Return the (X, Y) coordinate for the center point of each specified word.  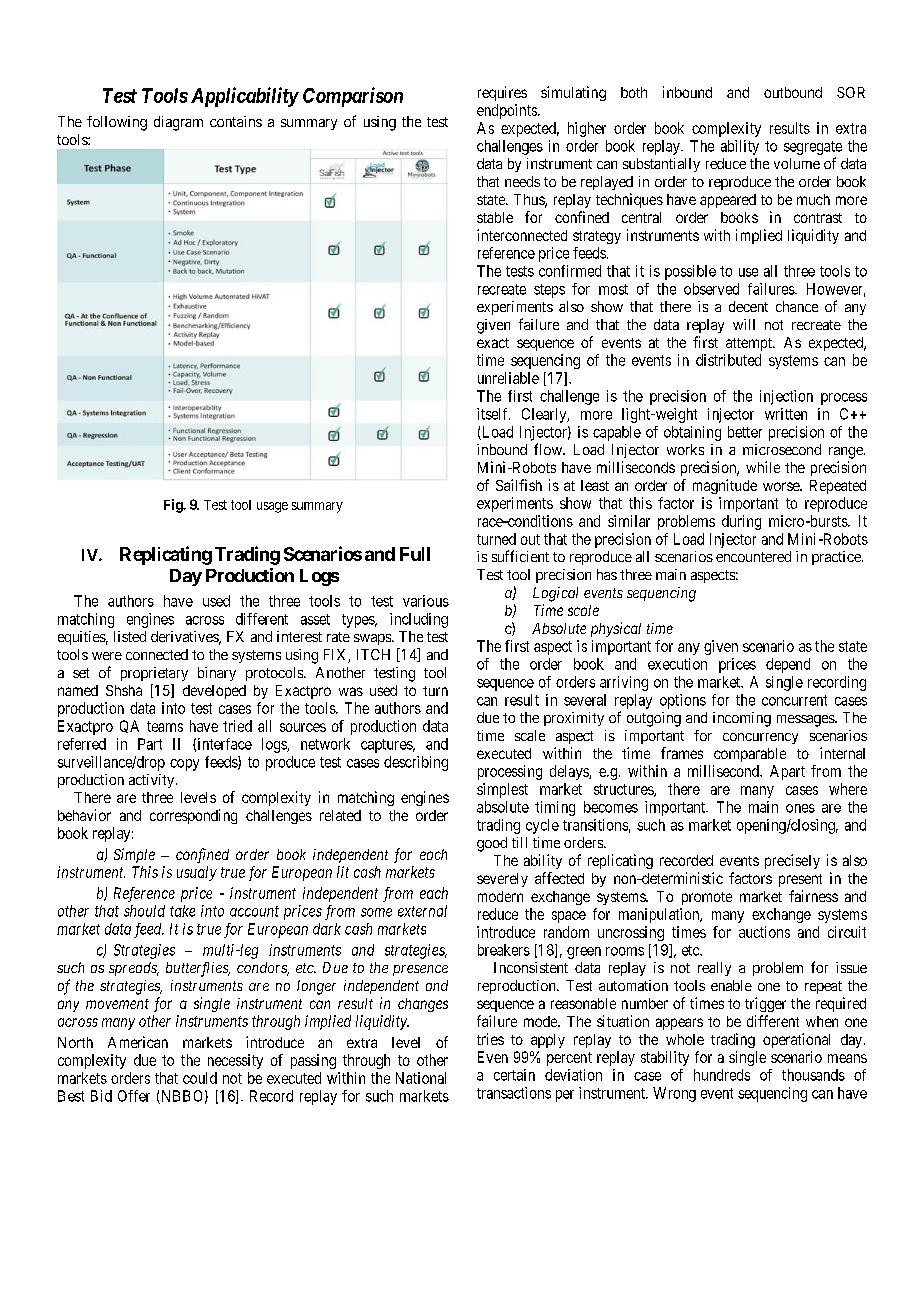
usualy (197, 873)
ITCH (373, 654)
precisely (792, 861)
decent (748, 306)
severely (502, 880)
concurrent (794, 700)
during (741, 522)
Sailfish (519, 485)
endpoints (508, 111)
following (117, 123)
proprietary (154, 674)
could (200, 1078)
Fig (174, 506)
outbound (793, 92)
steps (549, 291)
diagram (178, 123)
